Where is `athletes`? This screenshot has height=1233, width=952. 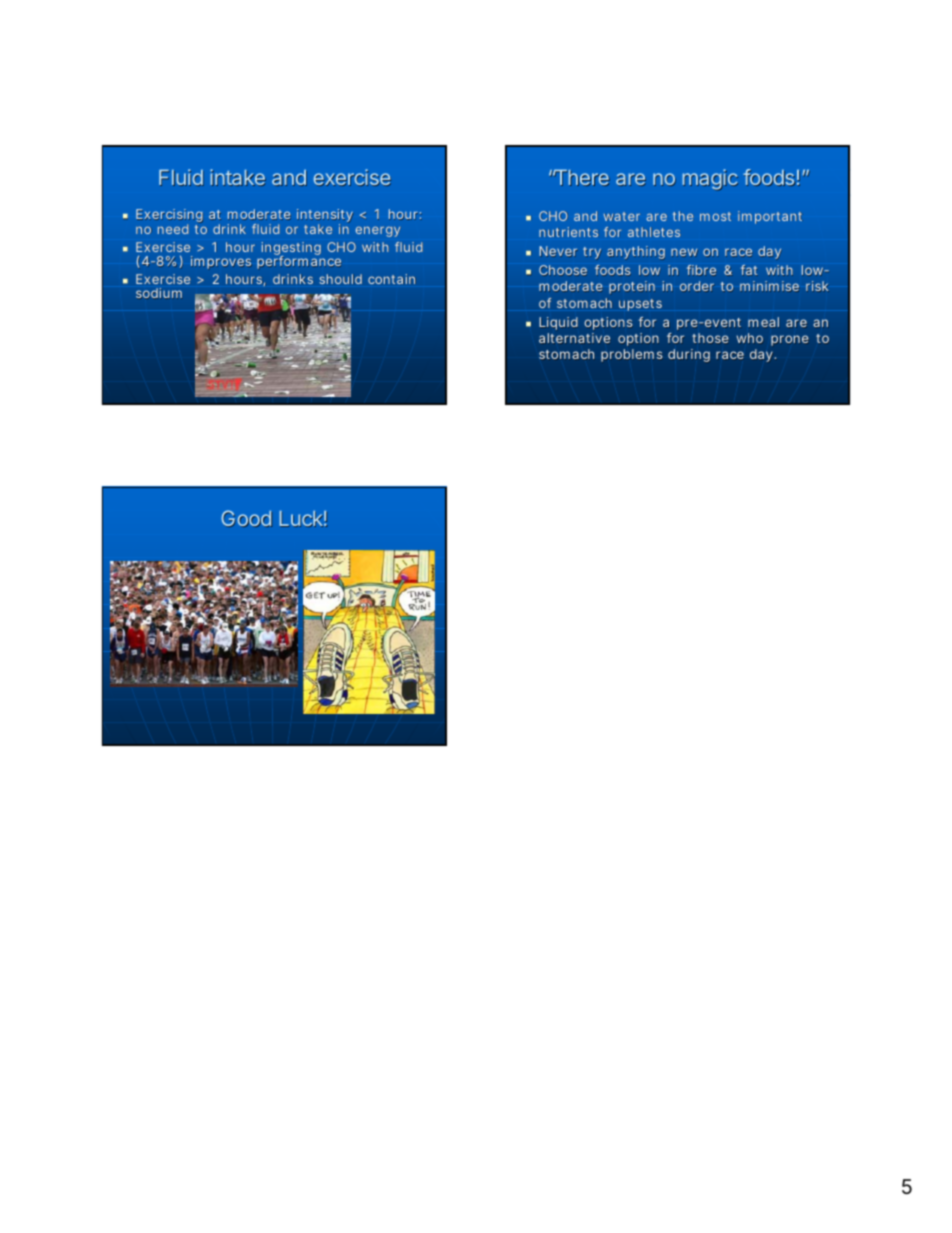 athletes is located at coordinates (654, 232).
